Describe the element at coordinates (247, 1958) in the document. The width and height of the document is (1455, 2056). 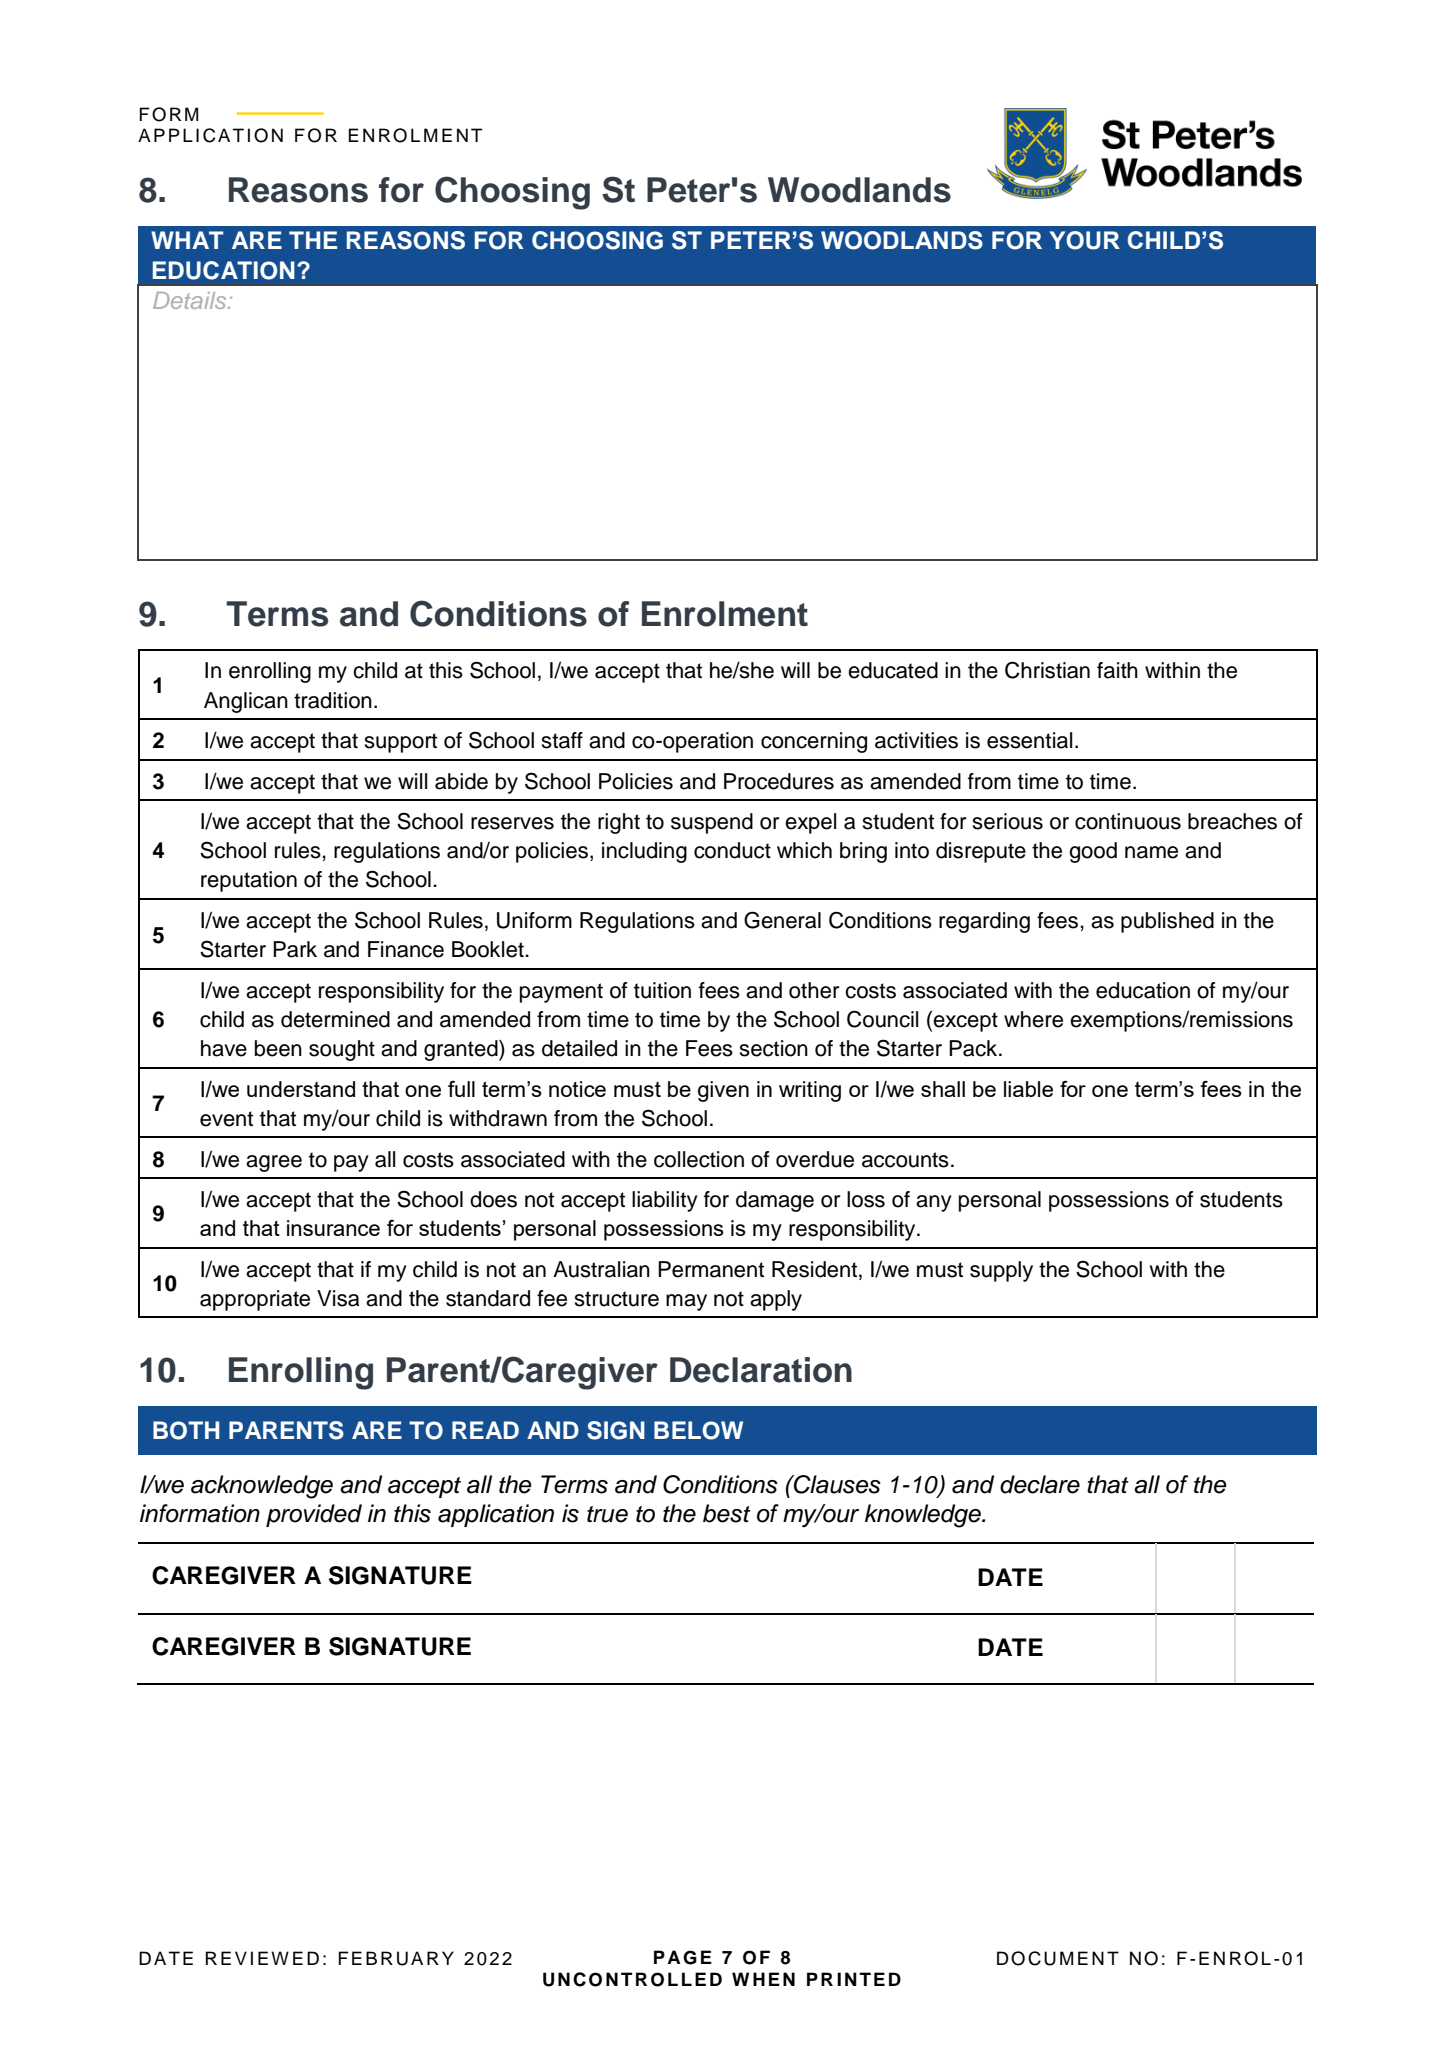
I see `REVIEW` at that location.
